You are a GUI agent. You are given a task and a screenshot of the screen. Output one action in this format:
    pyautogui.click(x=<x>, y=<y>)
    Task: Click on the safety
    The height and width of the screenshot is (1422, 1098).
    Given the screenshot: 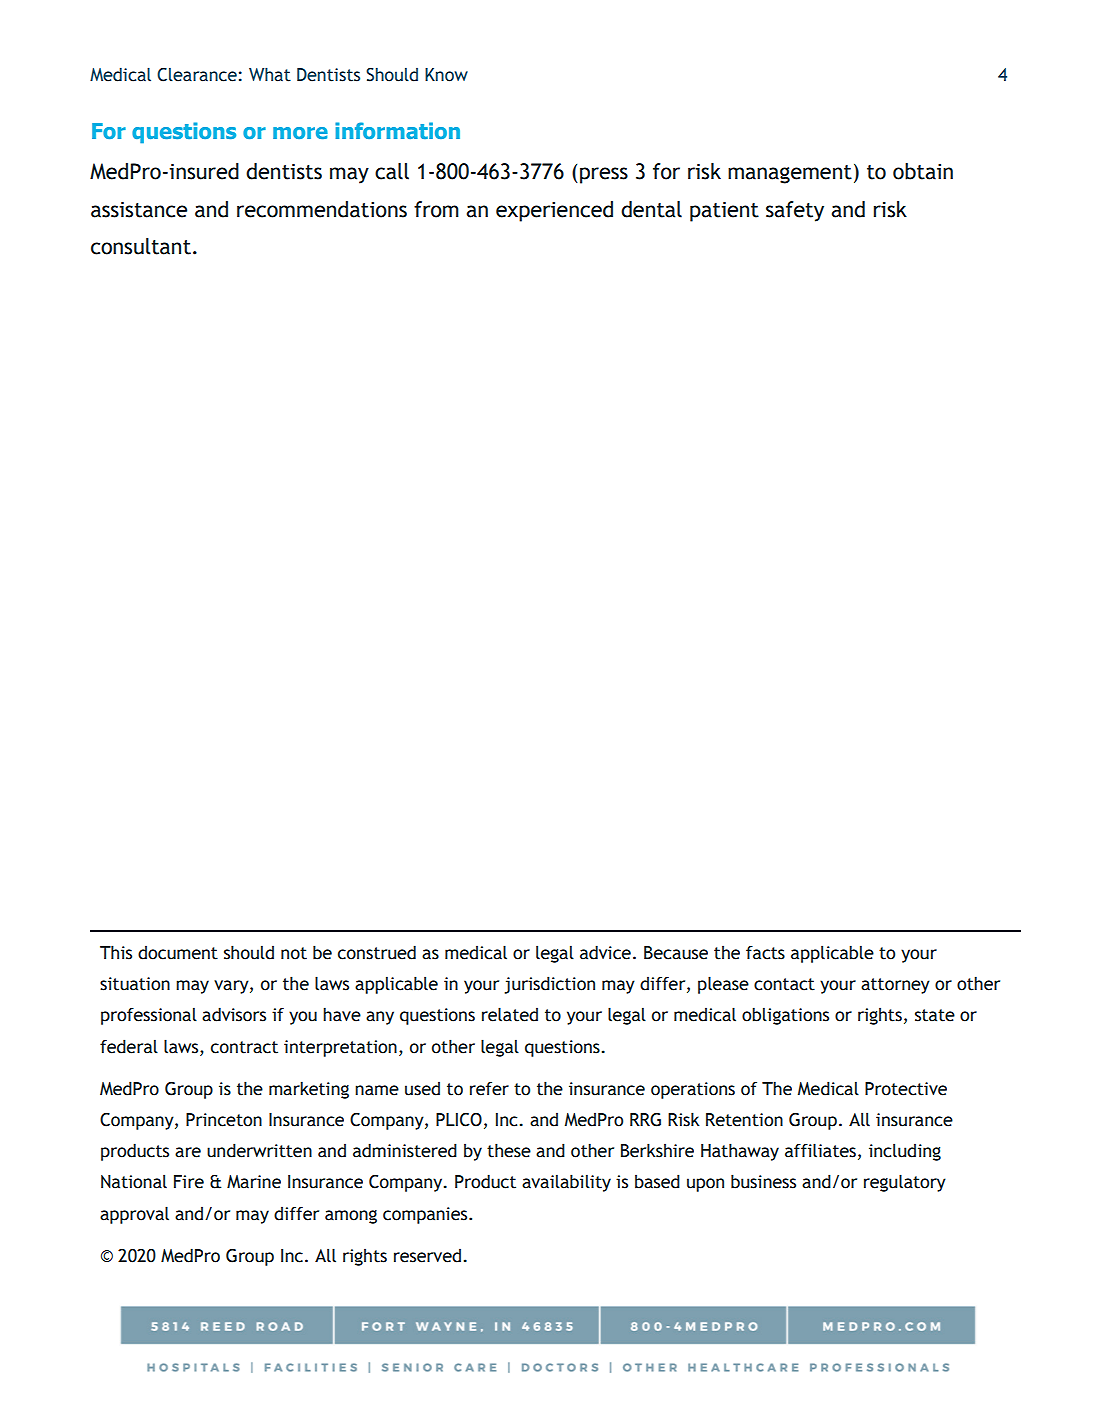 What is the action you would take?
    pyautogui.click(x=795, y=211)
